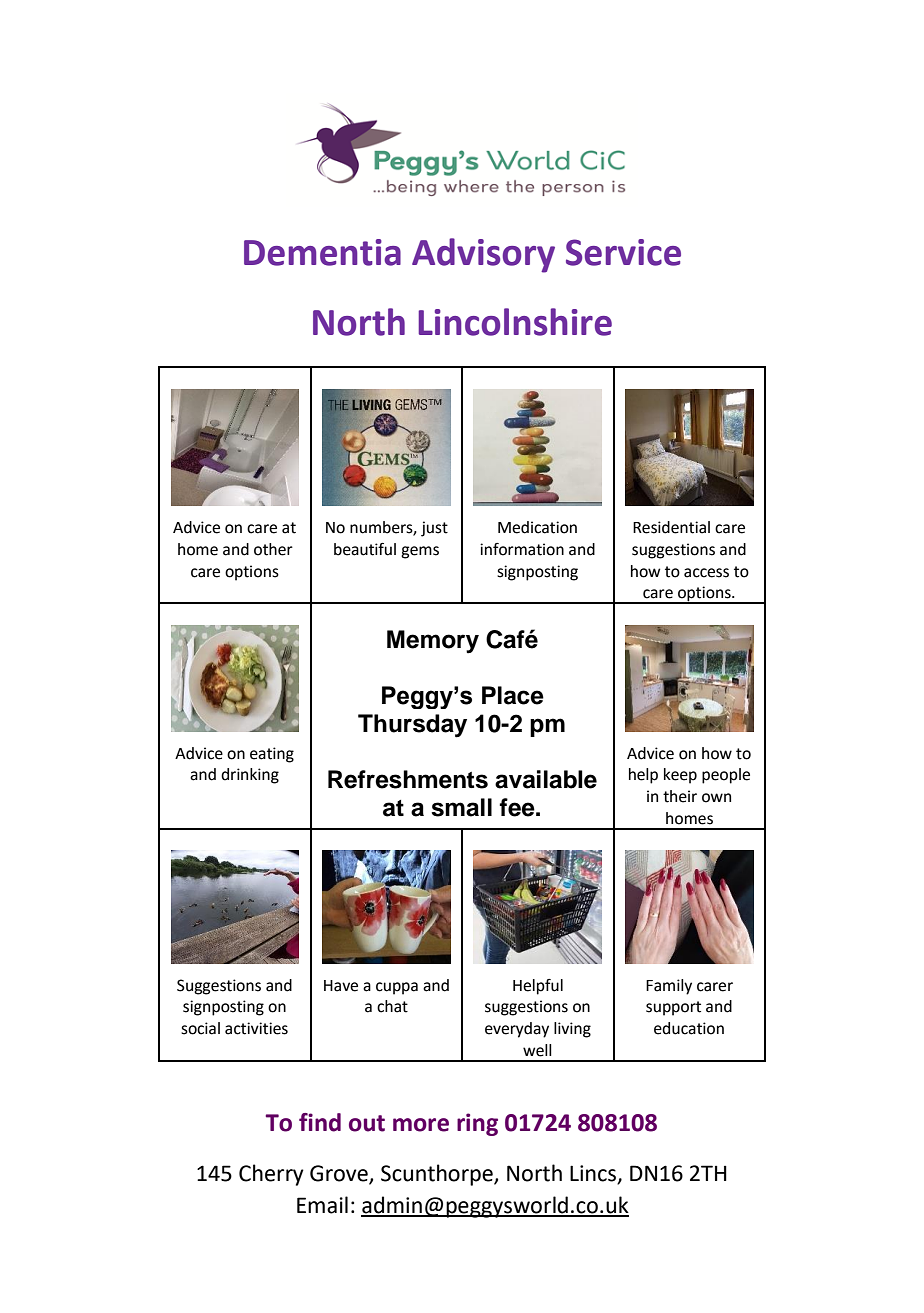  Describe the element at coordinates (623, 252) in the page. I see `Service` at that location.
